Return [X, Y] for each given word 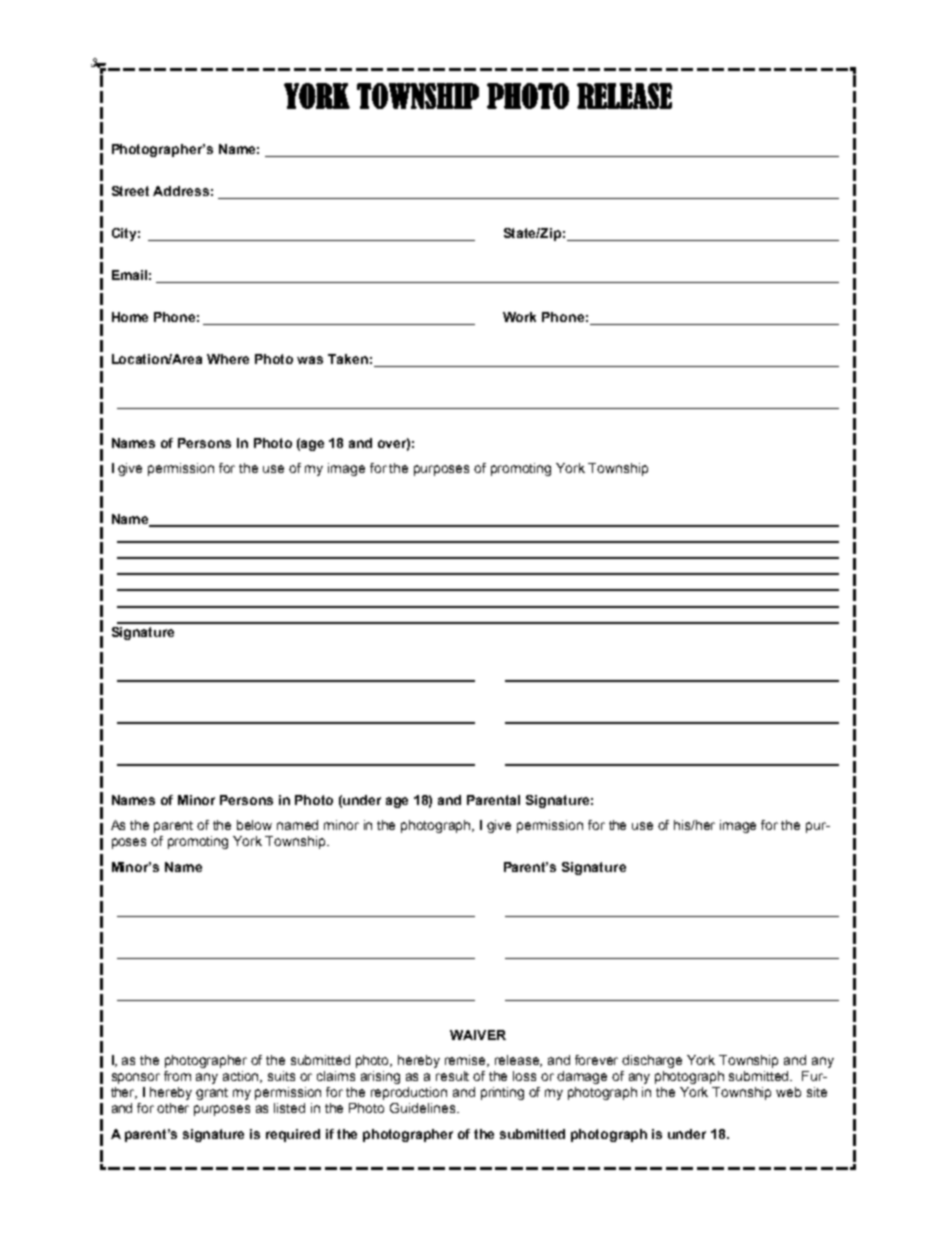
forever [596, 1060]
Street [130, 191]
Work [519, 317]
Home [130, 317]
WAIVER [478, 1035]
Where [228, 359]
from [177, 1076]
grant [212, 1094]
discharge [652, 1061]
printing [502, 1093]
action [242, 1077]
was [310, 360]
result [452, 1076]
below [254, 825]
